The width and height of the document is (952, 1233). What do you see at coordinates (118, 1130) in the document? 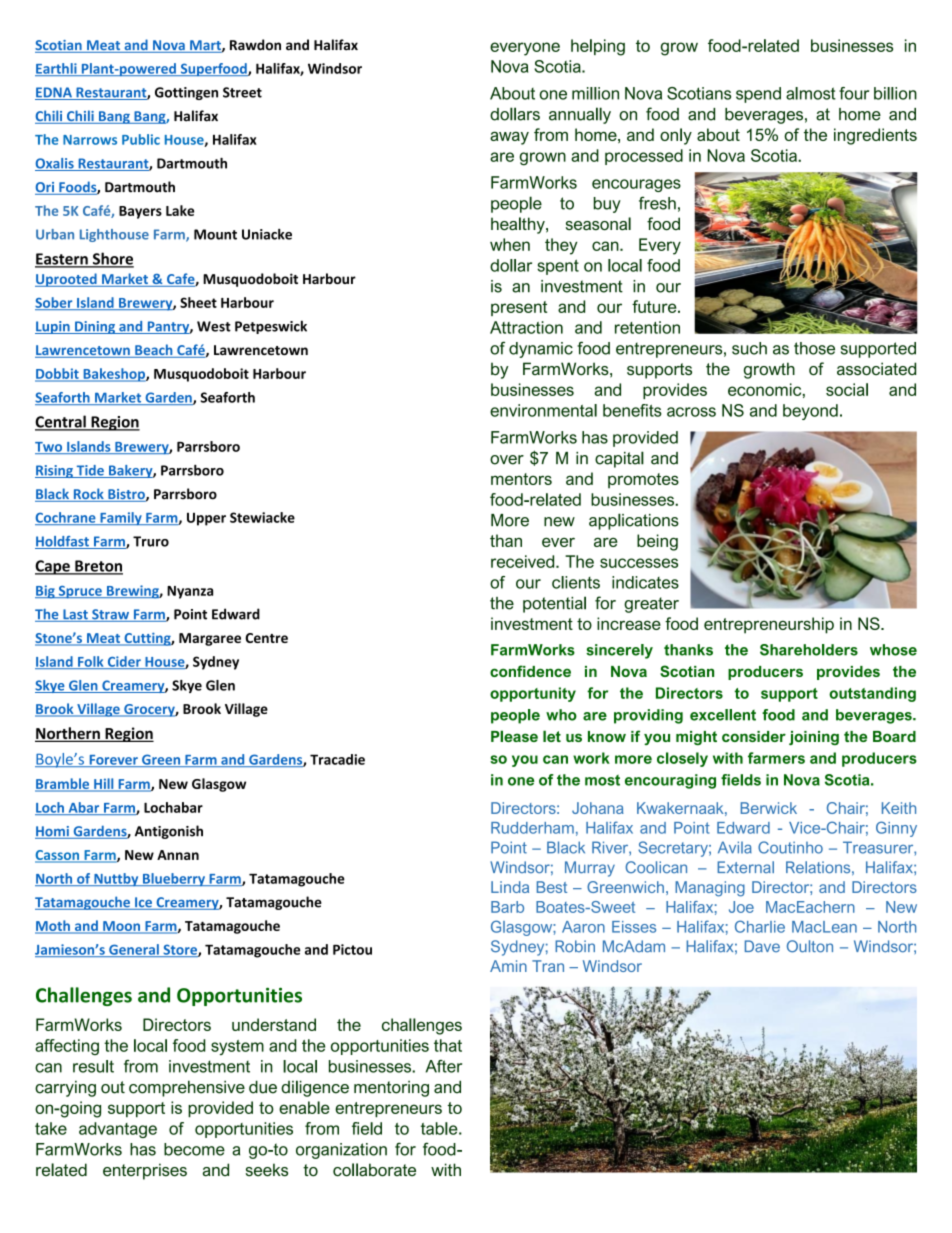
I see `advantage` at bounding box center [118, 1130].
